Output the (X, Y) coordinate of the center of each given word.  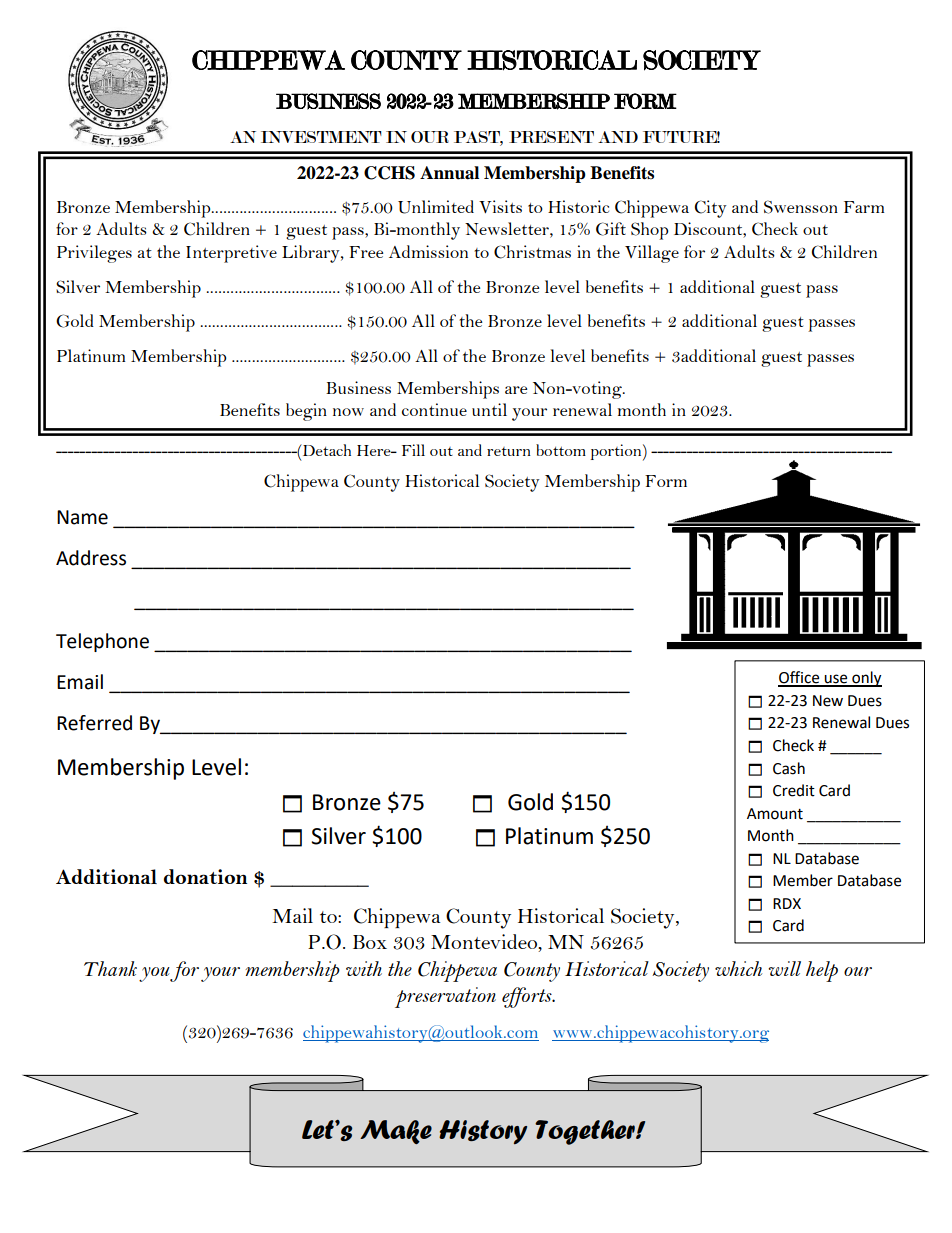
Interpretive (231, 254)
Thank (110, 968)
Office (800, 678)
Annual (449, 173)
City (711, 209)
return (509, 451)
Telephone (102, 642)
